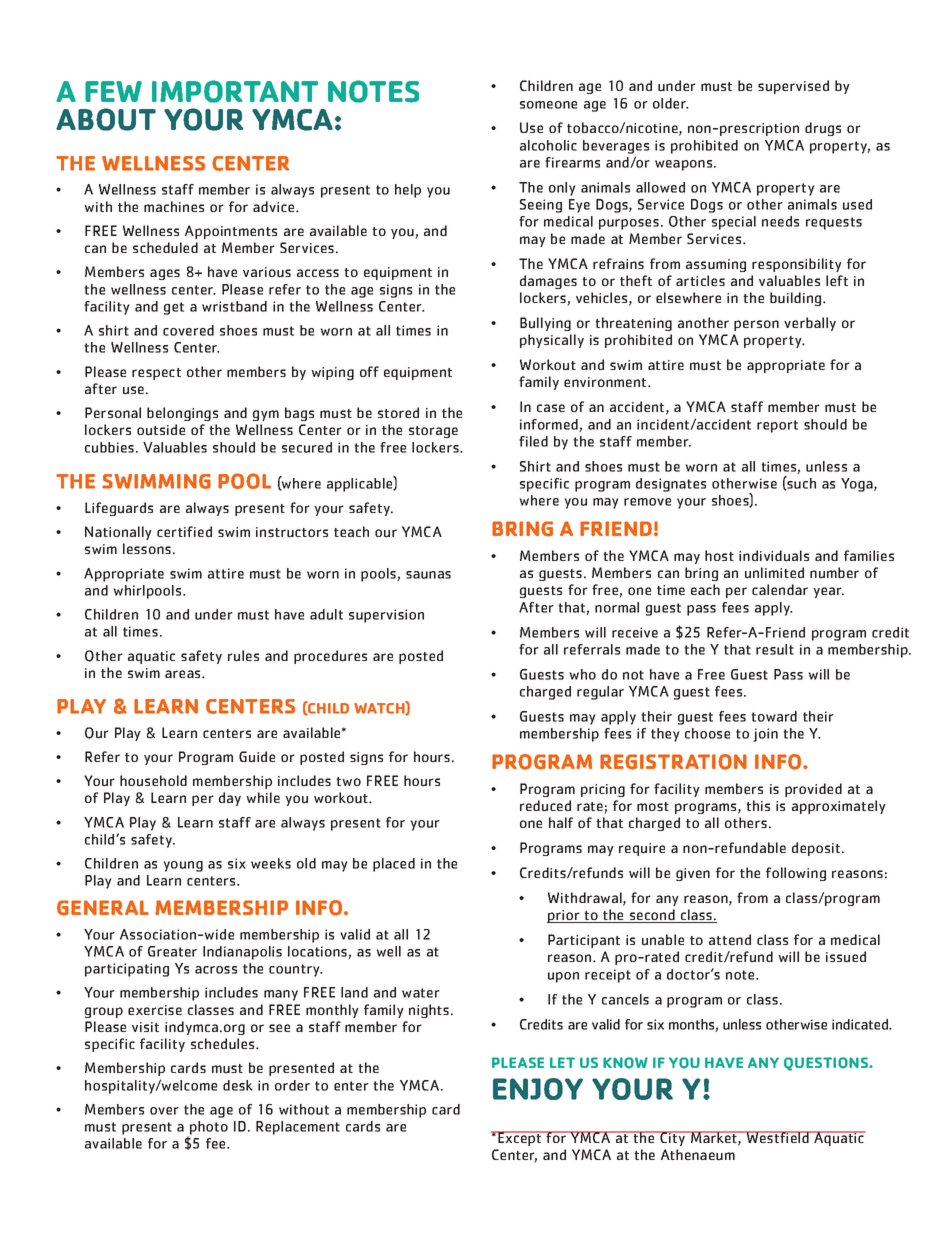 This screenshot has width=952, height=1233. Describe the element at coordinates (827, 1064) in the screenshot. I see `QUESTIONS` at that location.
